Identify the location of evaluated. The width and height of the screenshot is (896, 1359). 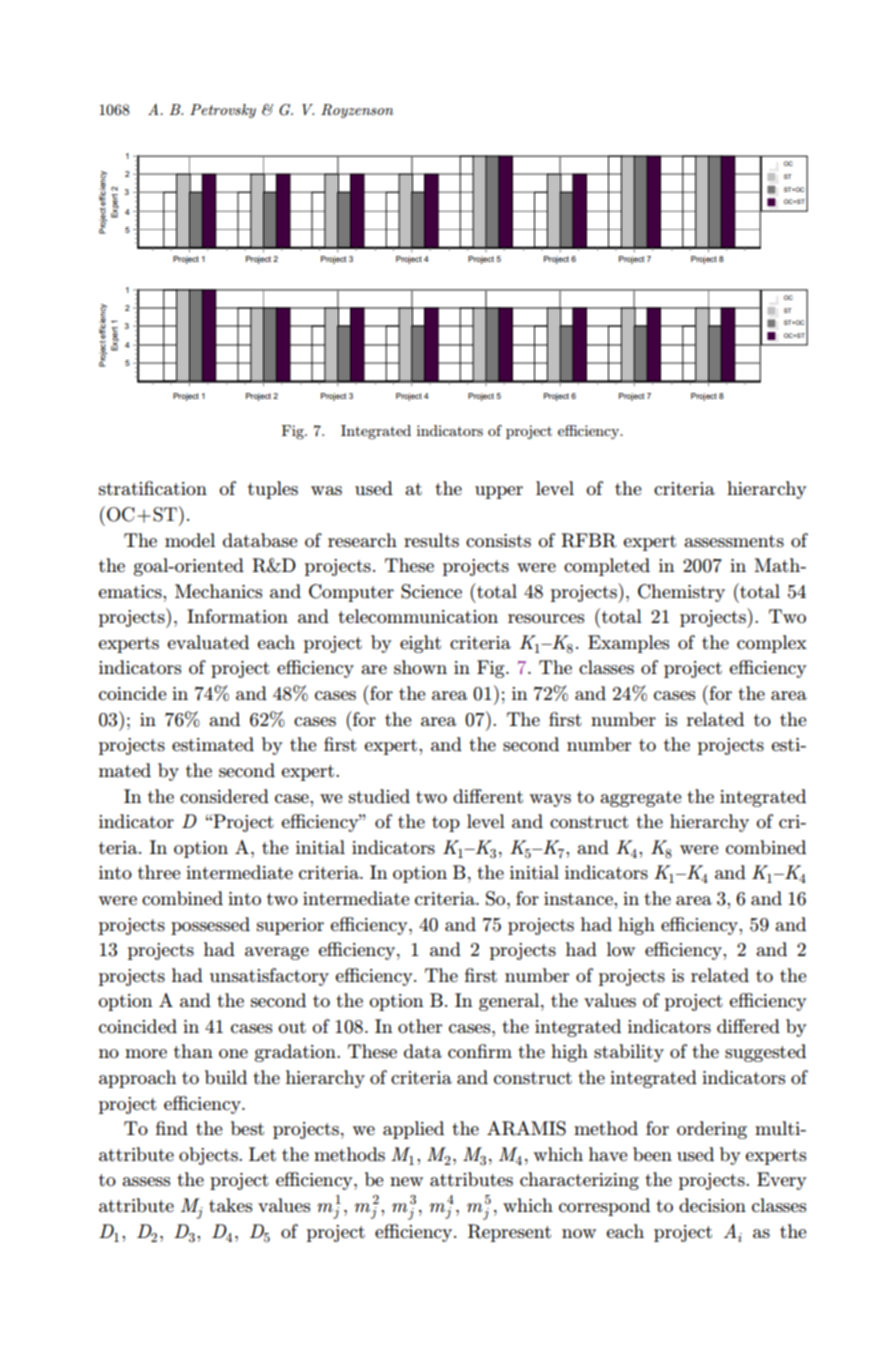
(208, 642).
